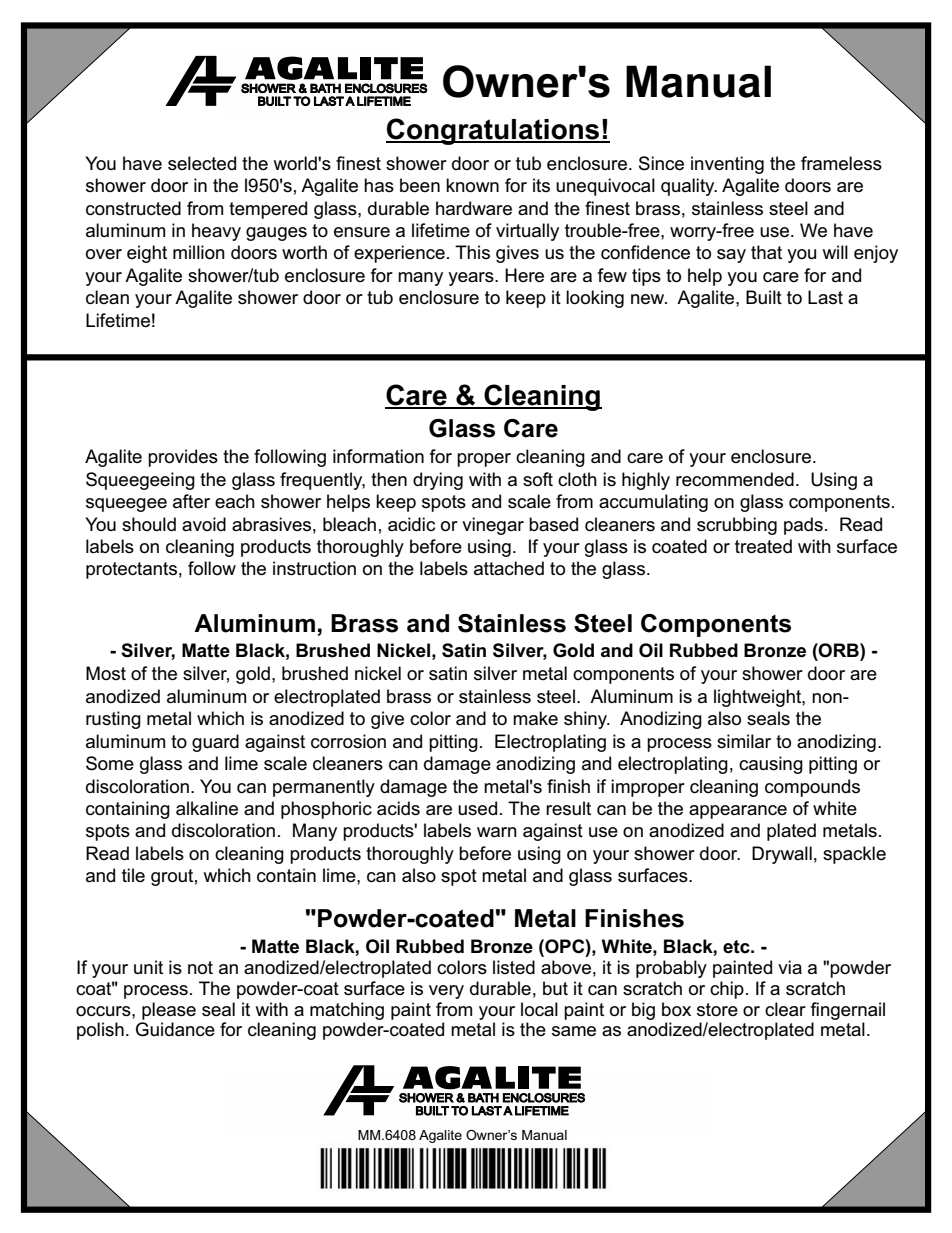 The image size is (952, 1233). Describe the element at coordinates (204, 524) in the document. I see `avoid` at that location.
